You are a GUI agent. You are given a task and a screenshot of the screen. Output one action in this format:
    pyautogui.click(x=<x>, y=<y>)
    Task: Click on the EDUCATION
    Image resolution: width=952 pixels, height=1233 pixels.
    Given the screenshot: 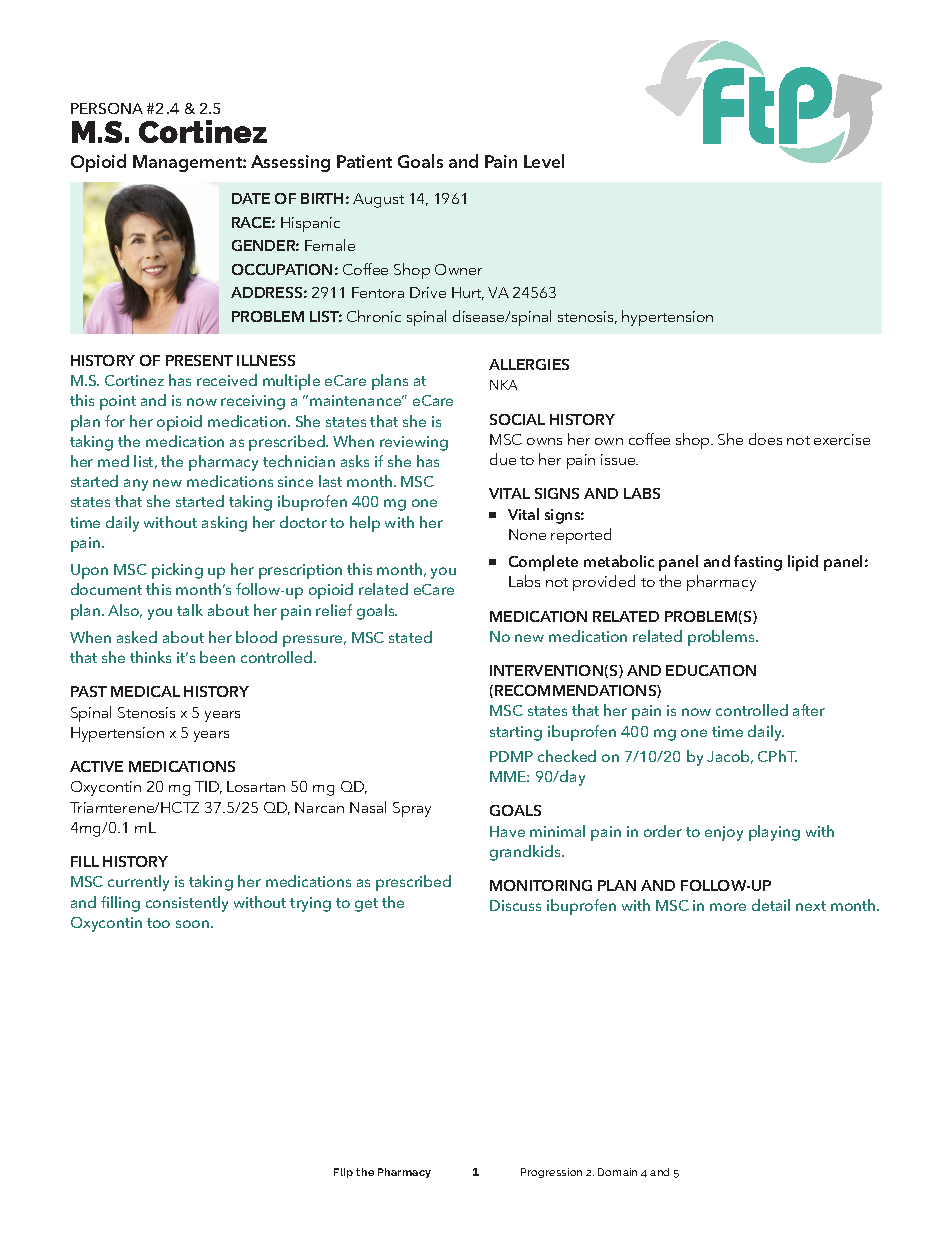 What is the action you would take?
    pyautogui.click(x=711, y=670)
